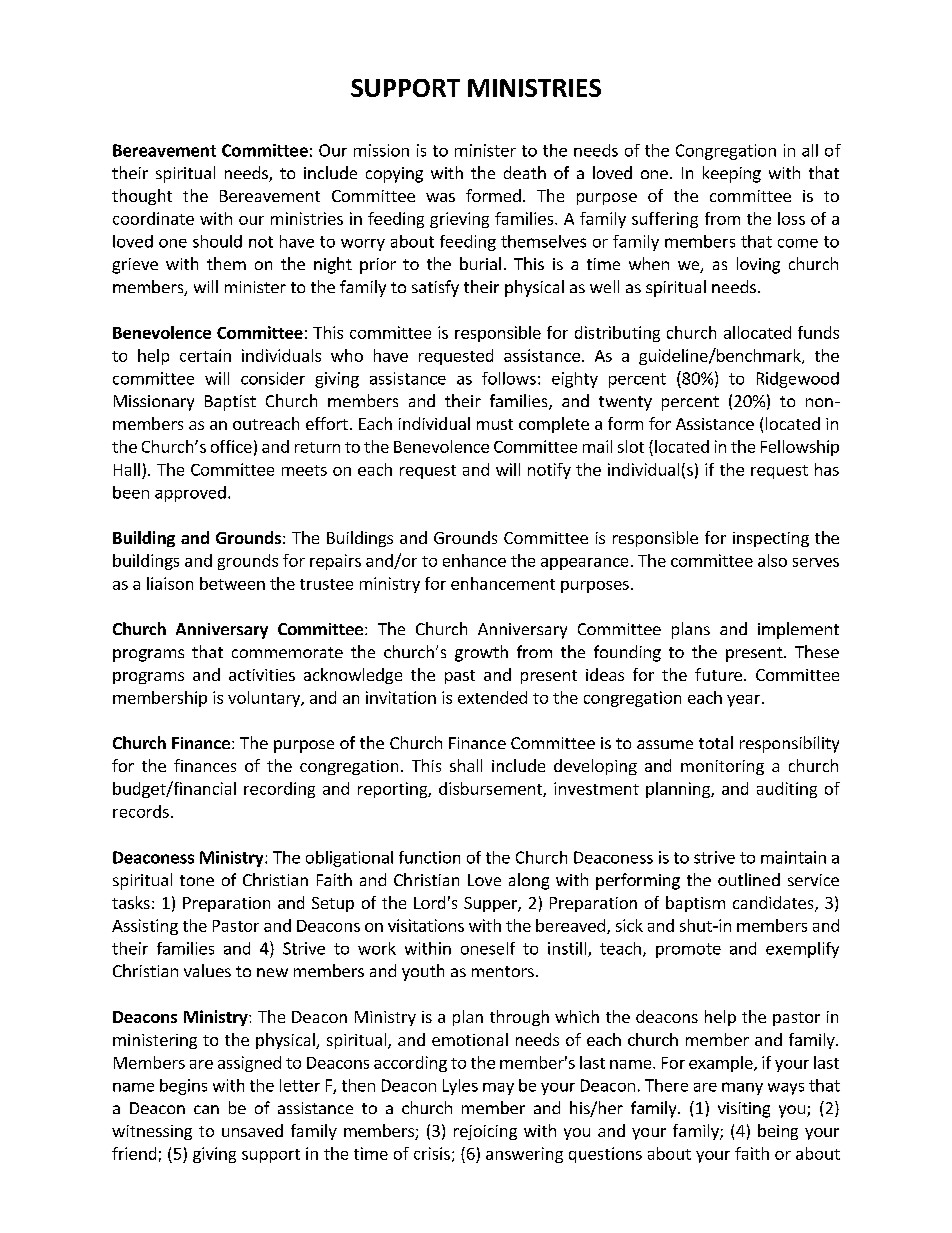  I want to click on unsaved, so click(252, 1130).
